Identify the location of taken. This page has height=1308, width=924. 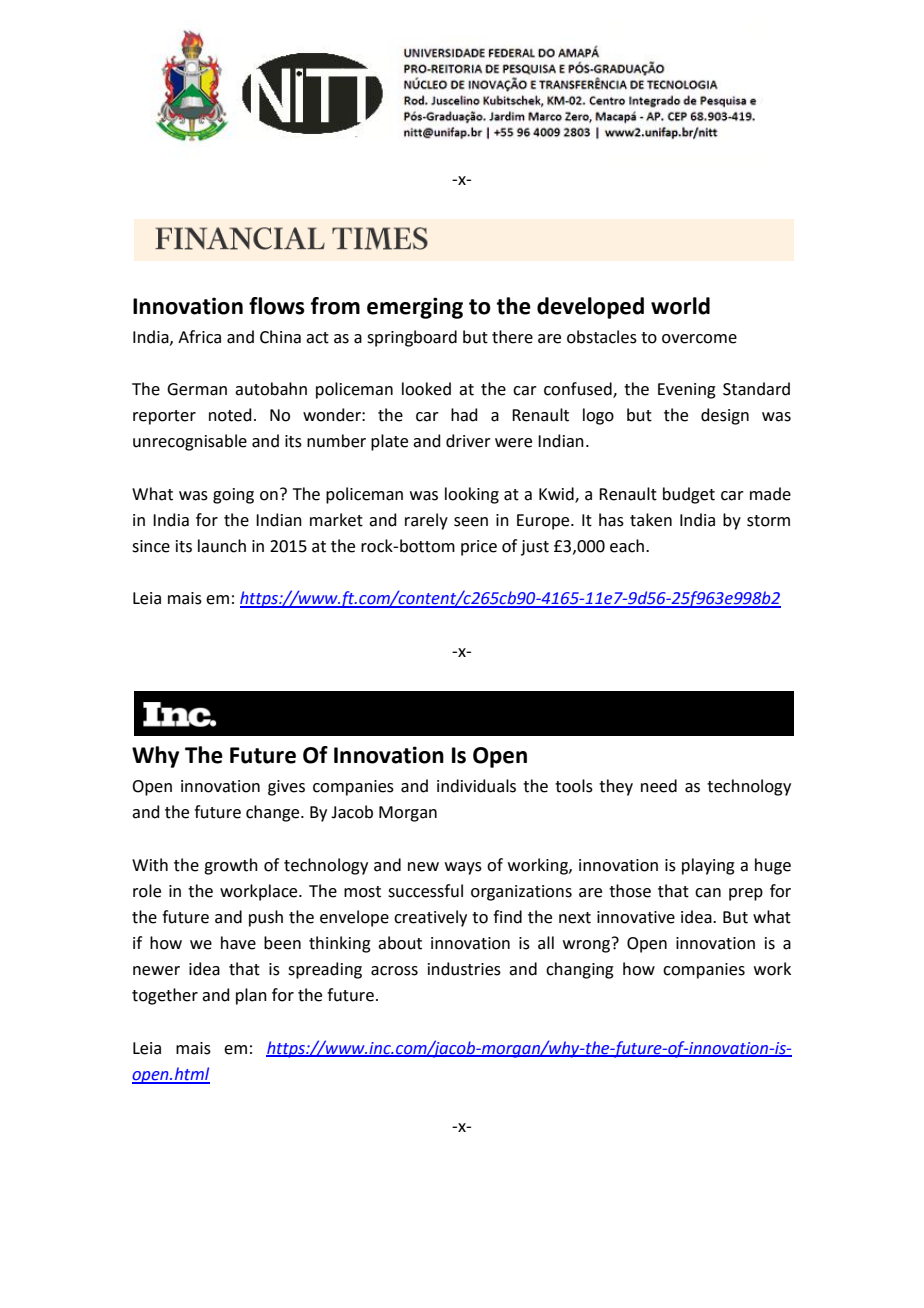
(651, 520).
